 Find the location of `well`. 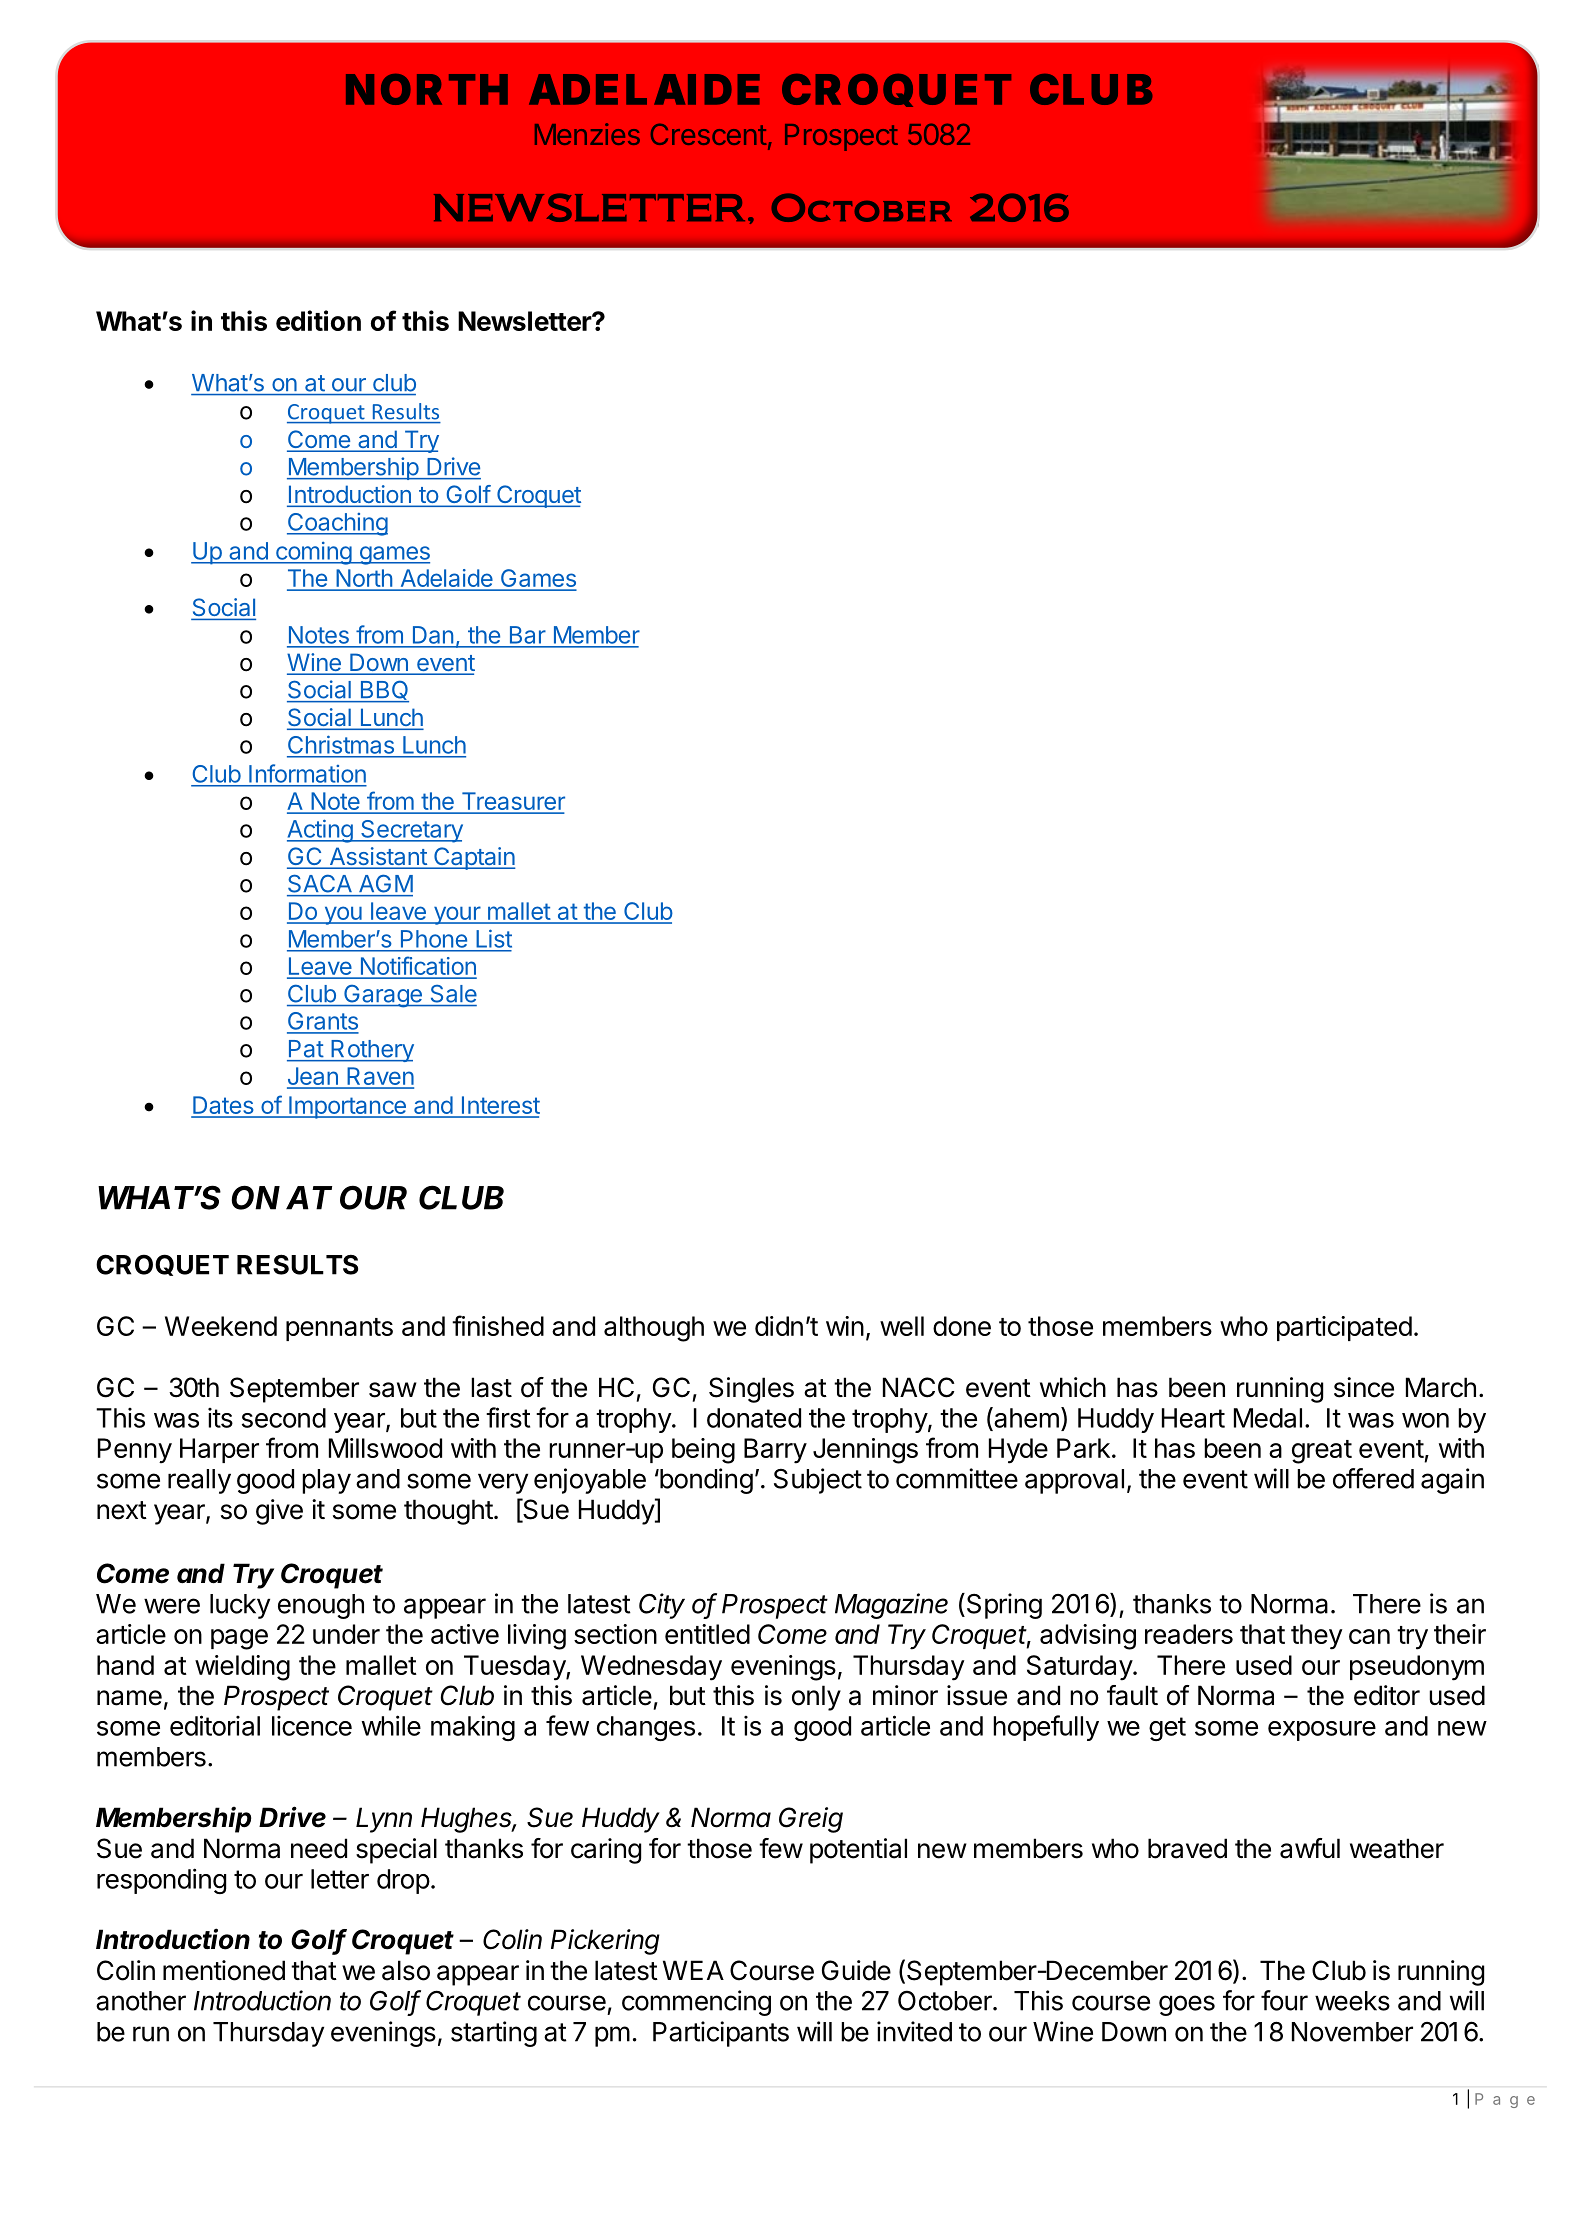

well is located at coordinates (902, 1326).
